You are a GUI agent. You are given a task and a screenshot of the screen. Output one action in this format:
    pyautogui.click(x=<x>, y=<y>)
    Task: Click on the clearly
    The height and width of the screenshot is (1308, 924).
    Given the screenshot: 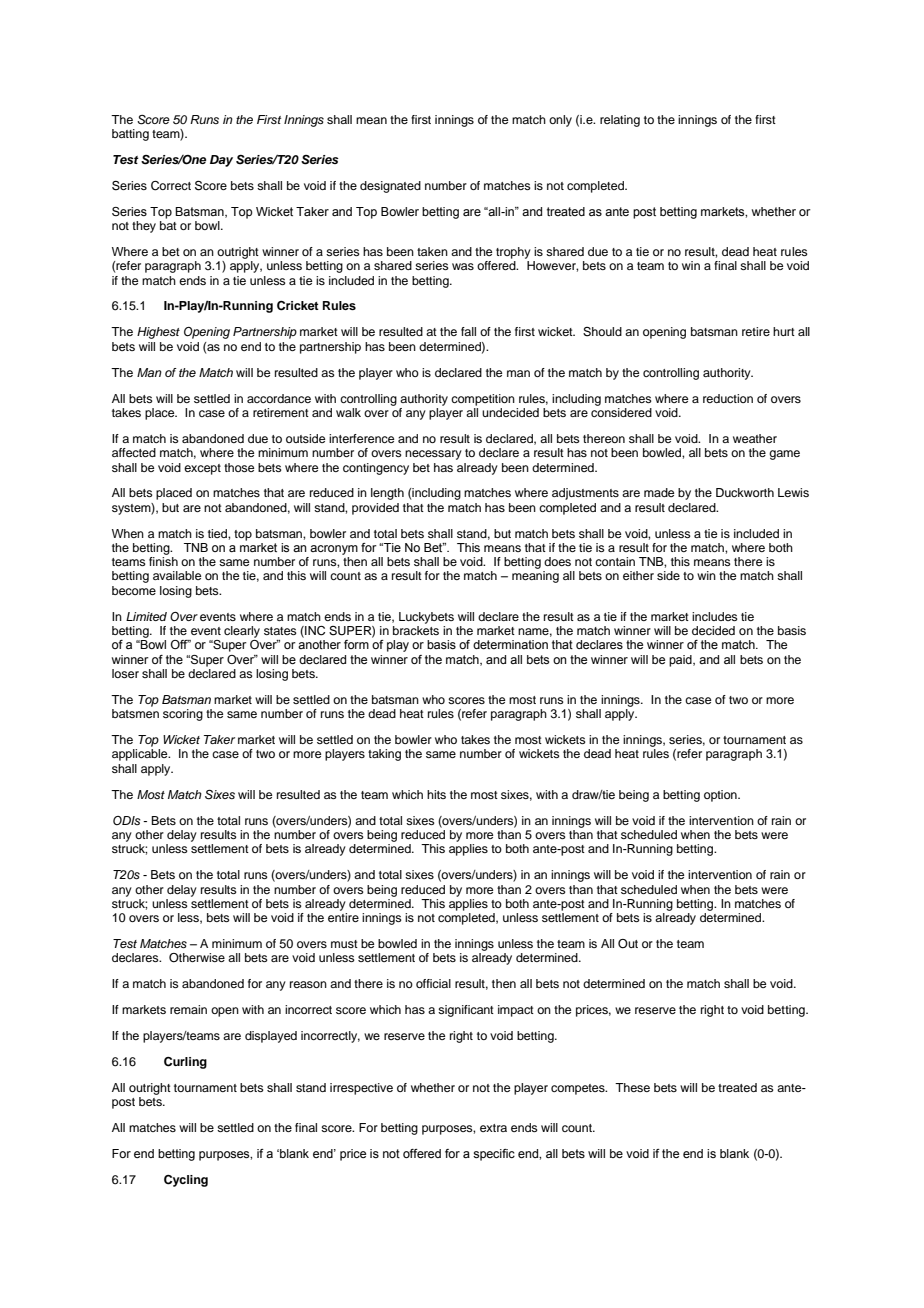 What is the action you would take?
    pyautogui.click(x=242, y=632)
